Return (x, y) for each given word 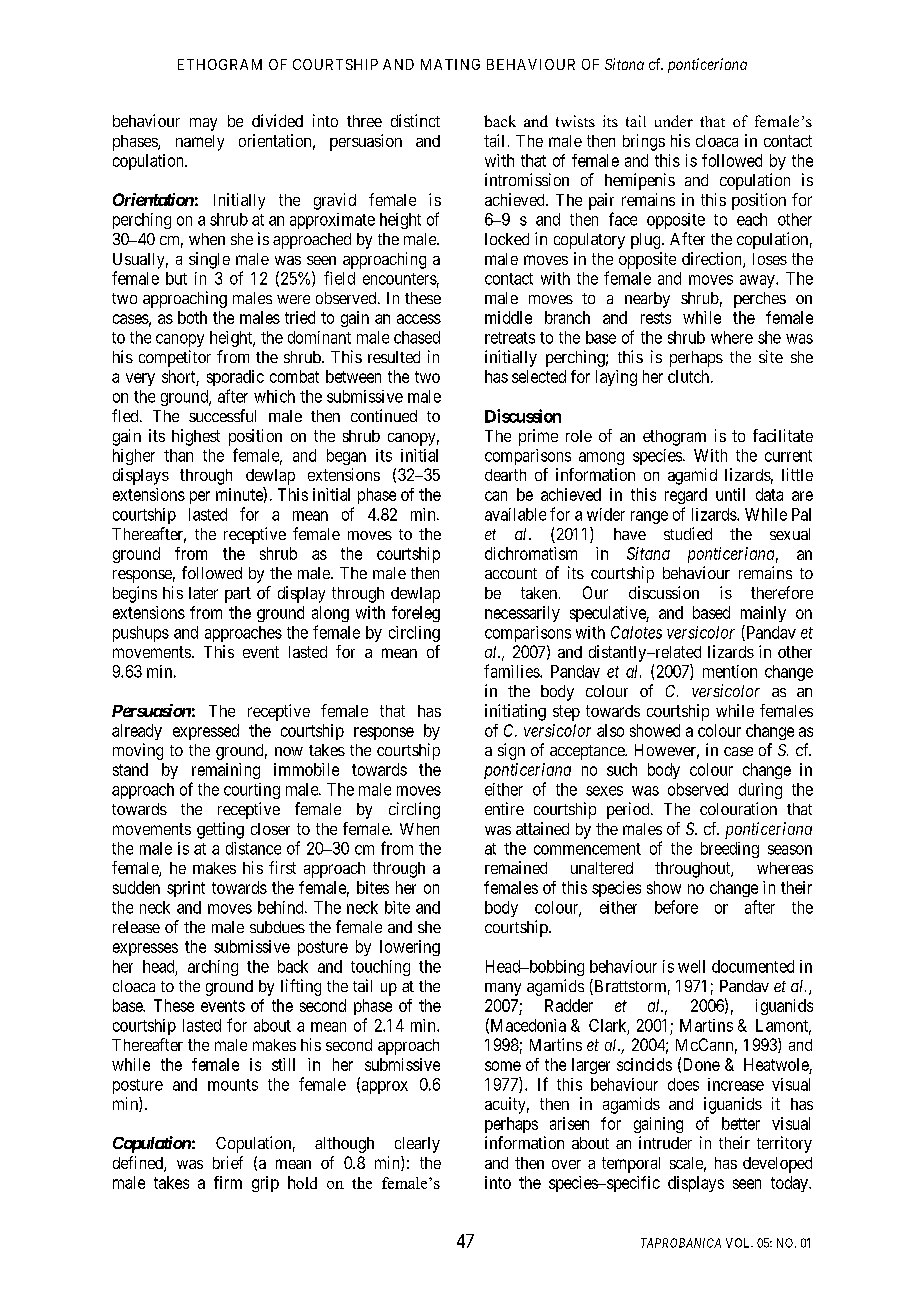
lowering (410, 948)
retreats (510, 338)
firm (228, 1182)
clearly (417, 1145)
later (203, 593)
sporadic (235, 378)
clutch (690, 376)
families (512, 671)
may (203, 124)
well (691, 966)
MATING (450, 64)
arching (213, 968)
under (674, 121)
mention (730, 671)
